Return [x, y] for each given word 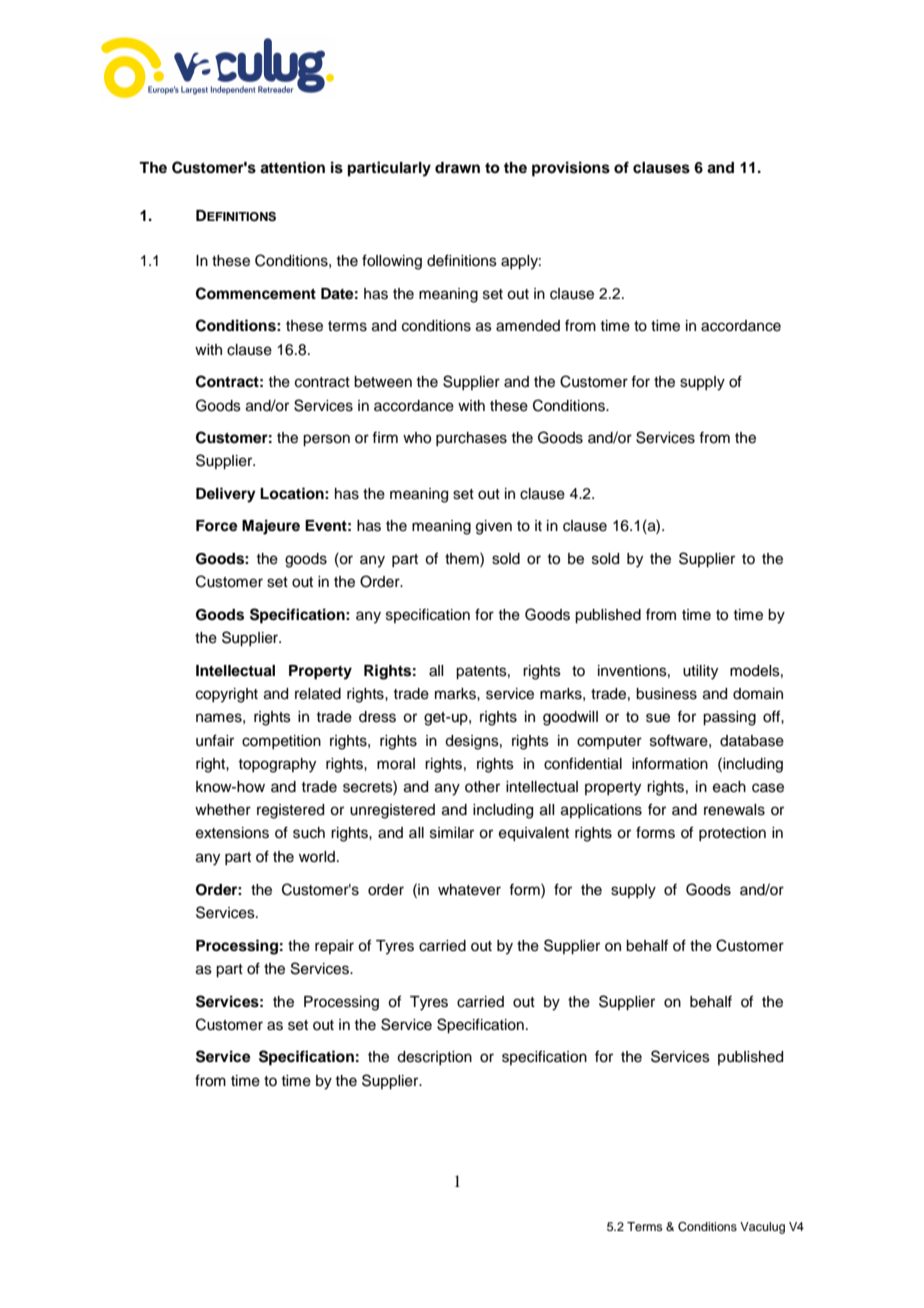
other [482, 787]
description [434, 1058]
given [494, 527]
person [326, 440]
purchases [471, 439]
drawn [457, 167]
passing [729, 718]
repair [334, 947]
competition [281, 742]
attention [292, 167]
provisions [571, 169]
